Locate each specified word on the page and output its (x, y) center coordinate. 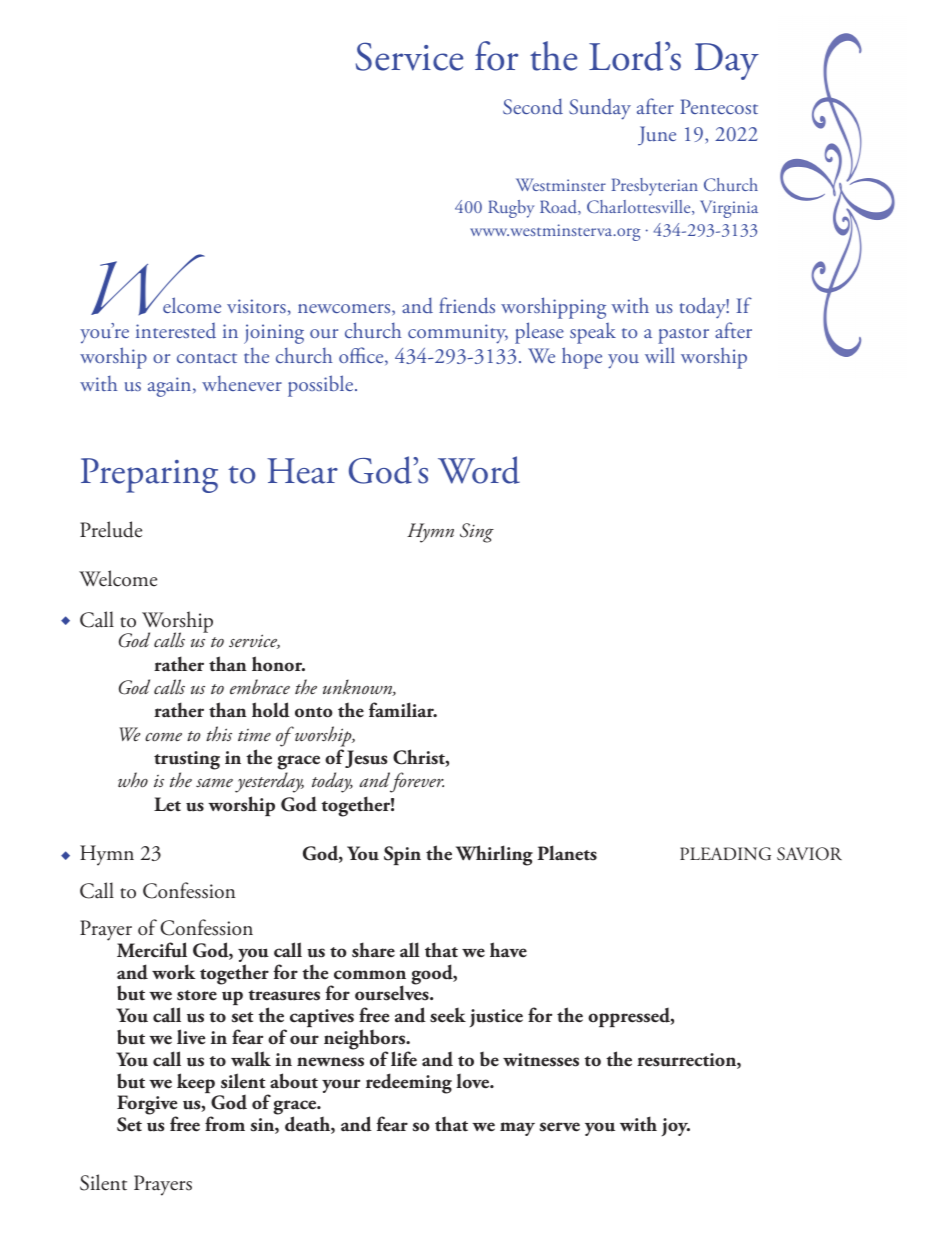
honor (278, 664)
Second (533, 106)
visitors (256, 306)
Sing (477, 533)
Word (479, 470)
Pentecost (719, 106)
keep (197, 1084)
